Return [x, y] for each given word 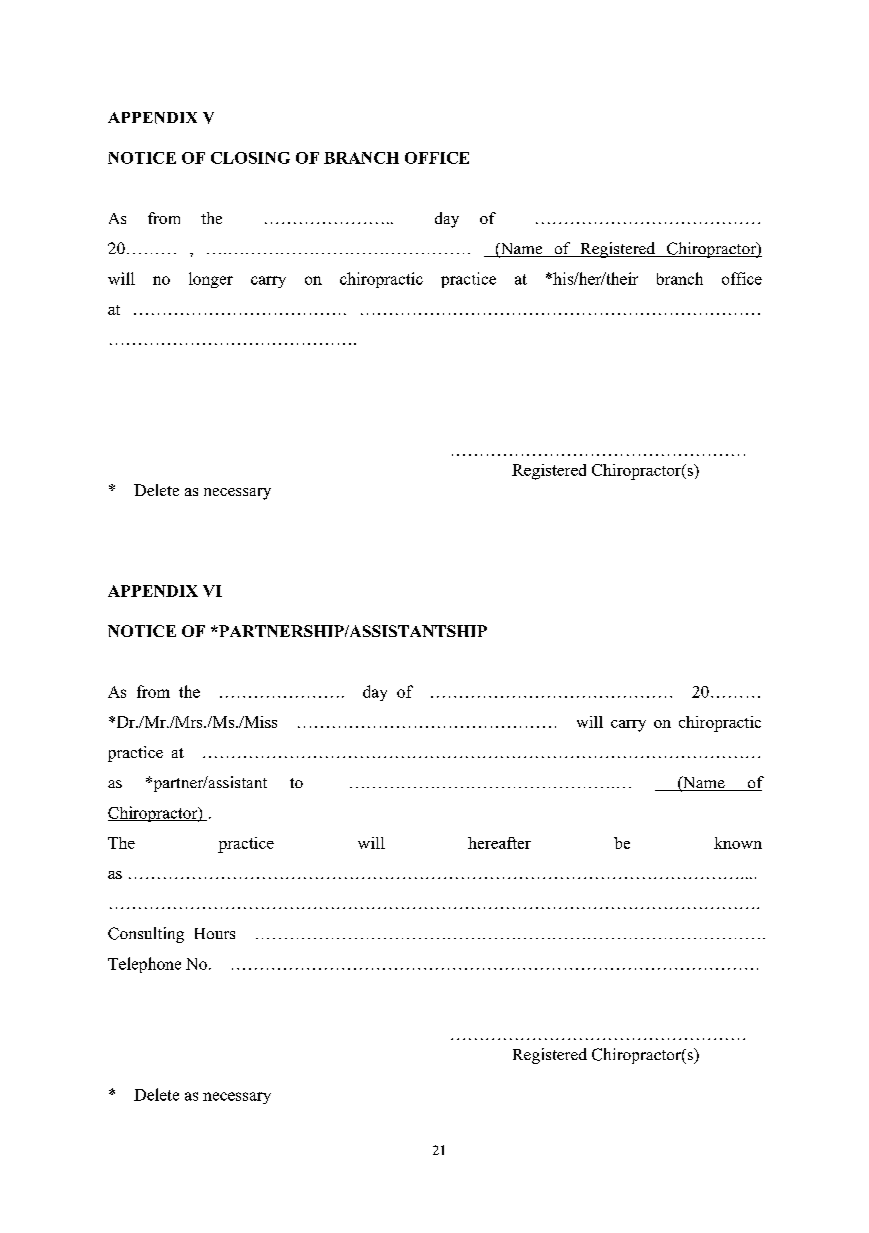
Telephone [144, 965]
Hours [215, 933]
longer [211, 280]
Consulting [146, 935]
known [738, 843]
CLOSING [250, 158]
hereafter [499, 843]
